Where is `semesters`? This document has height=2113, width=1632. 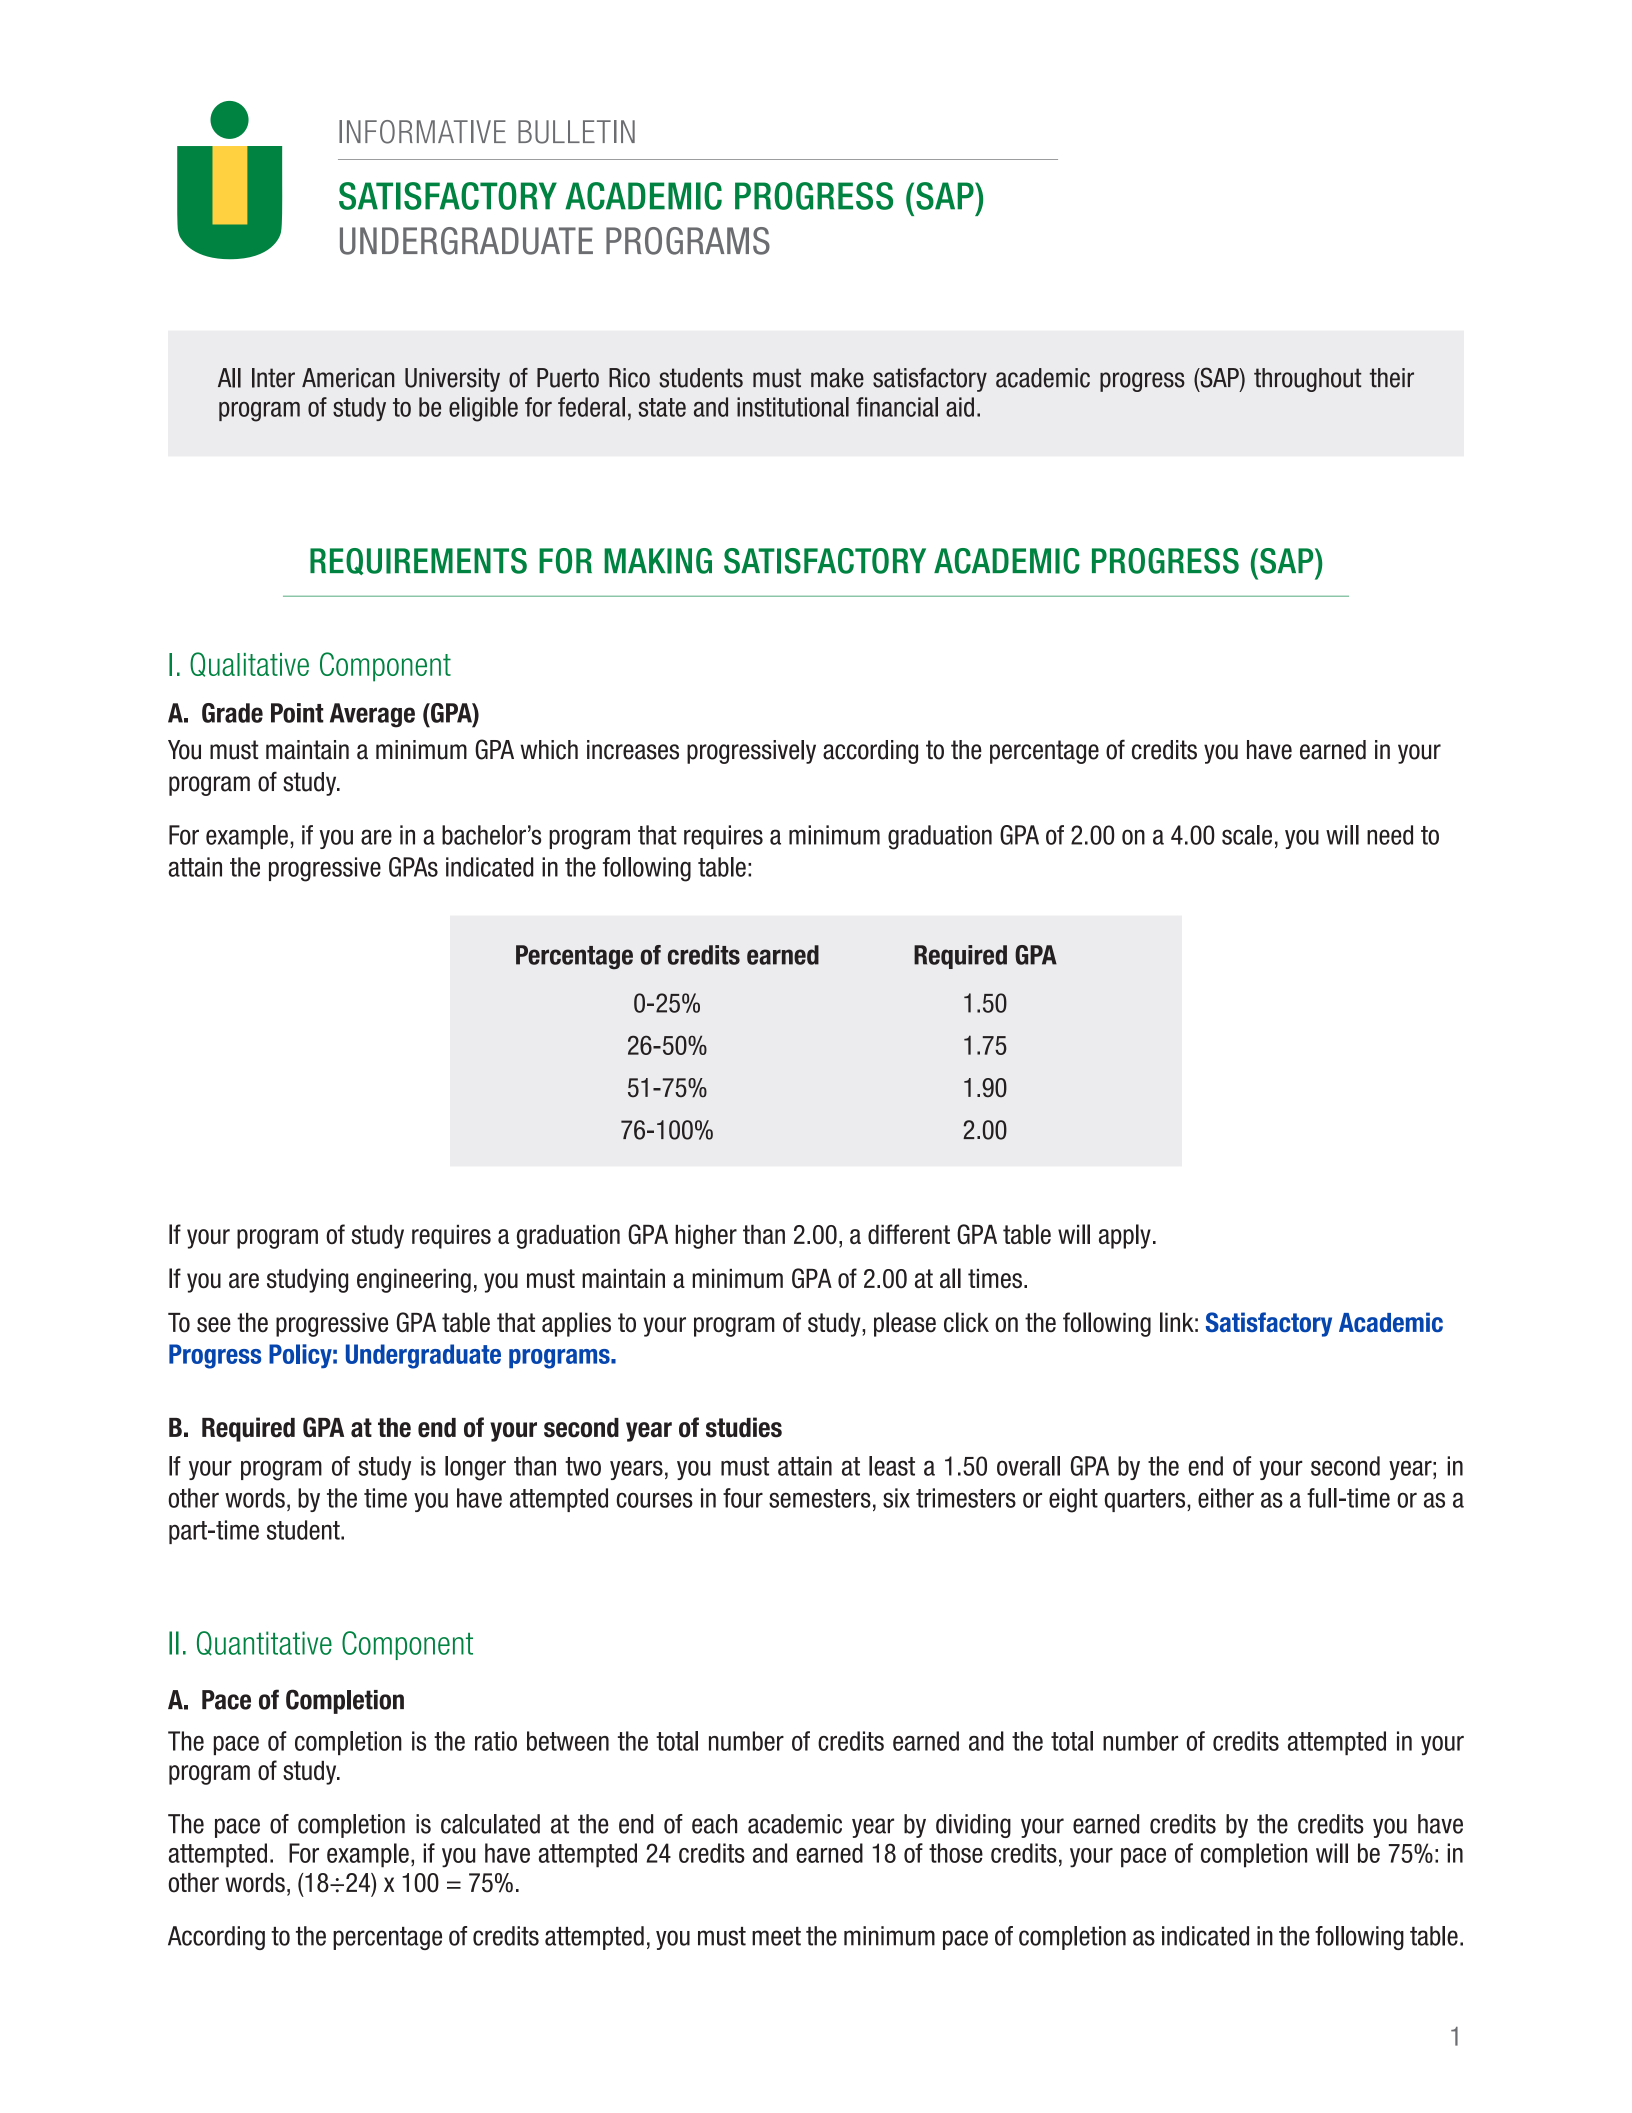 semesters is located at coordinates (820, 1498).
